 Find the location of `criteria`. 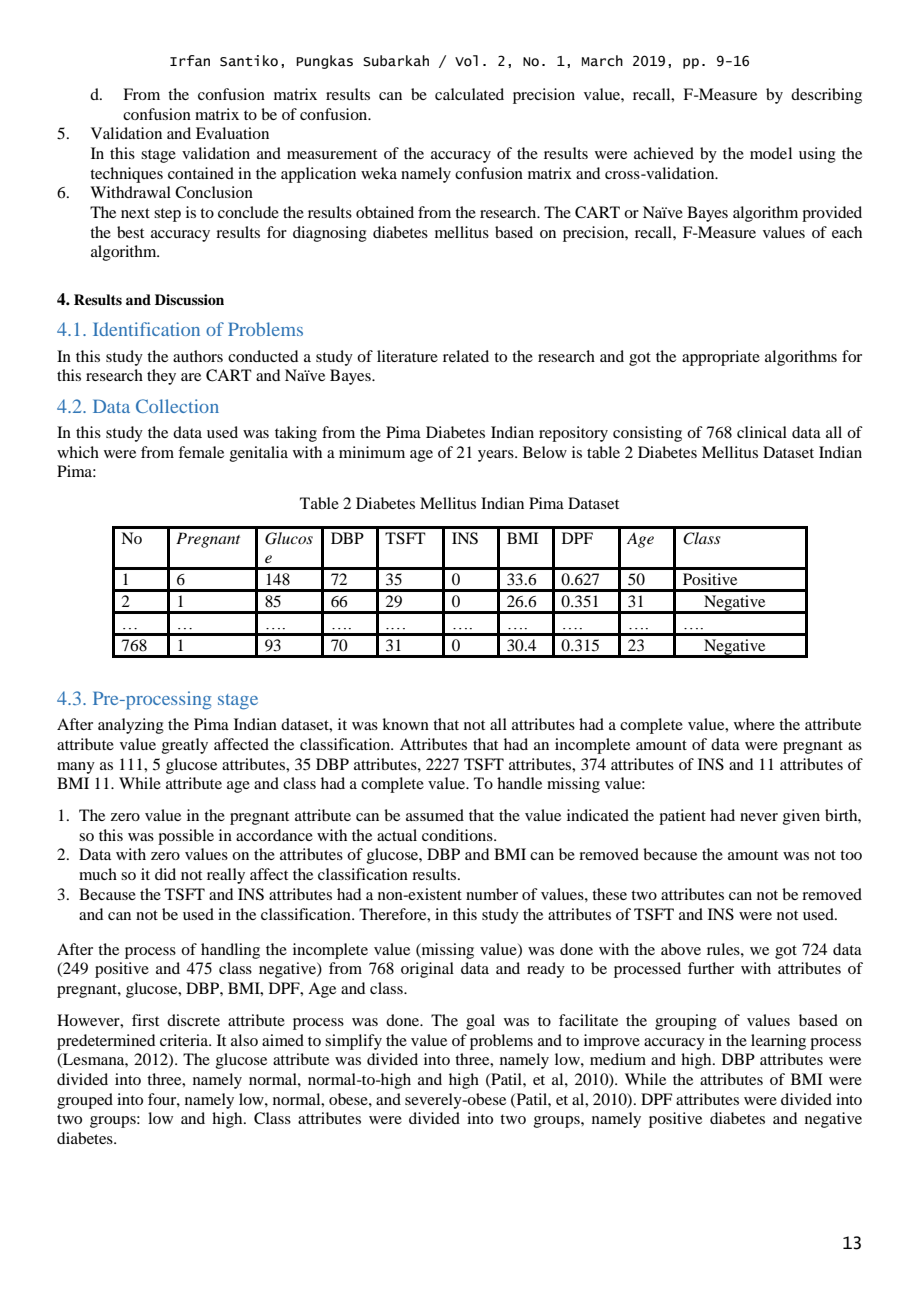

criteria is located at coordinates (185, 1040).
